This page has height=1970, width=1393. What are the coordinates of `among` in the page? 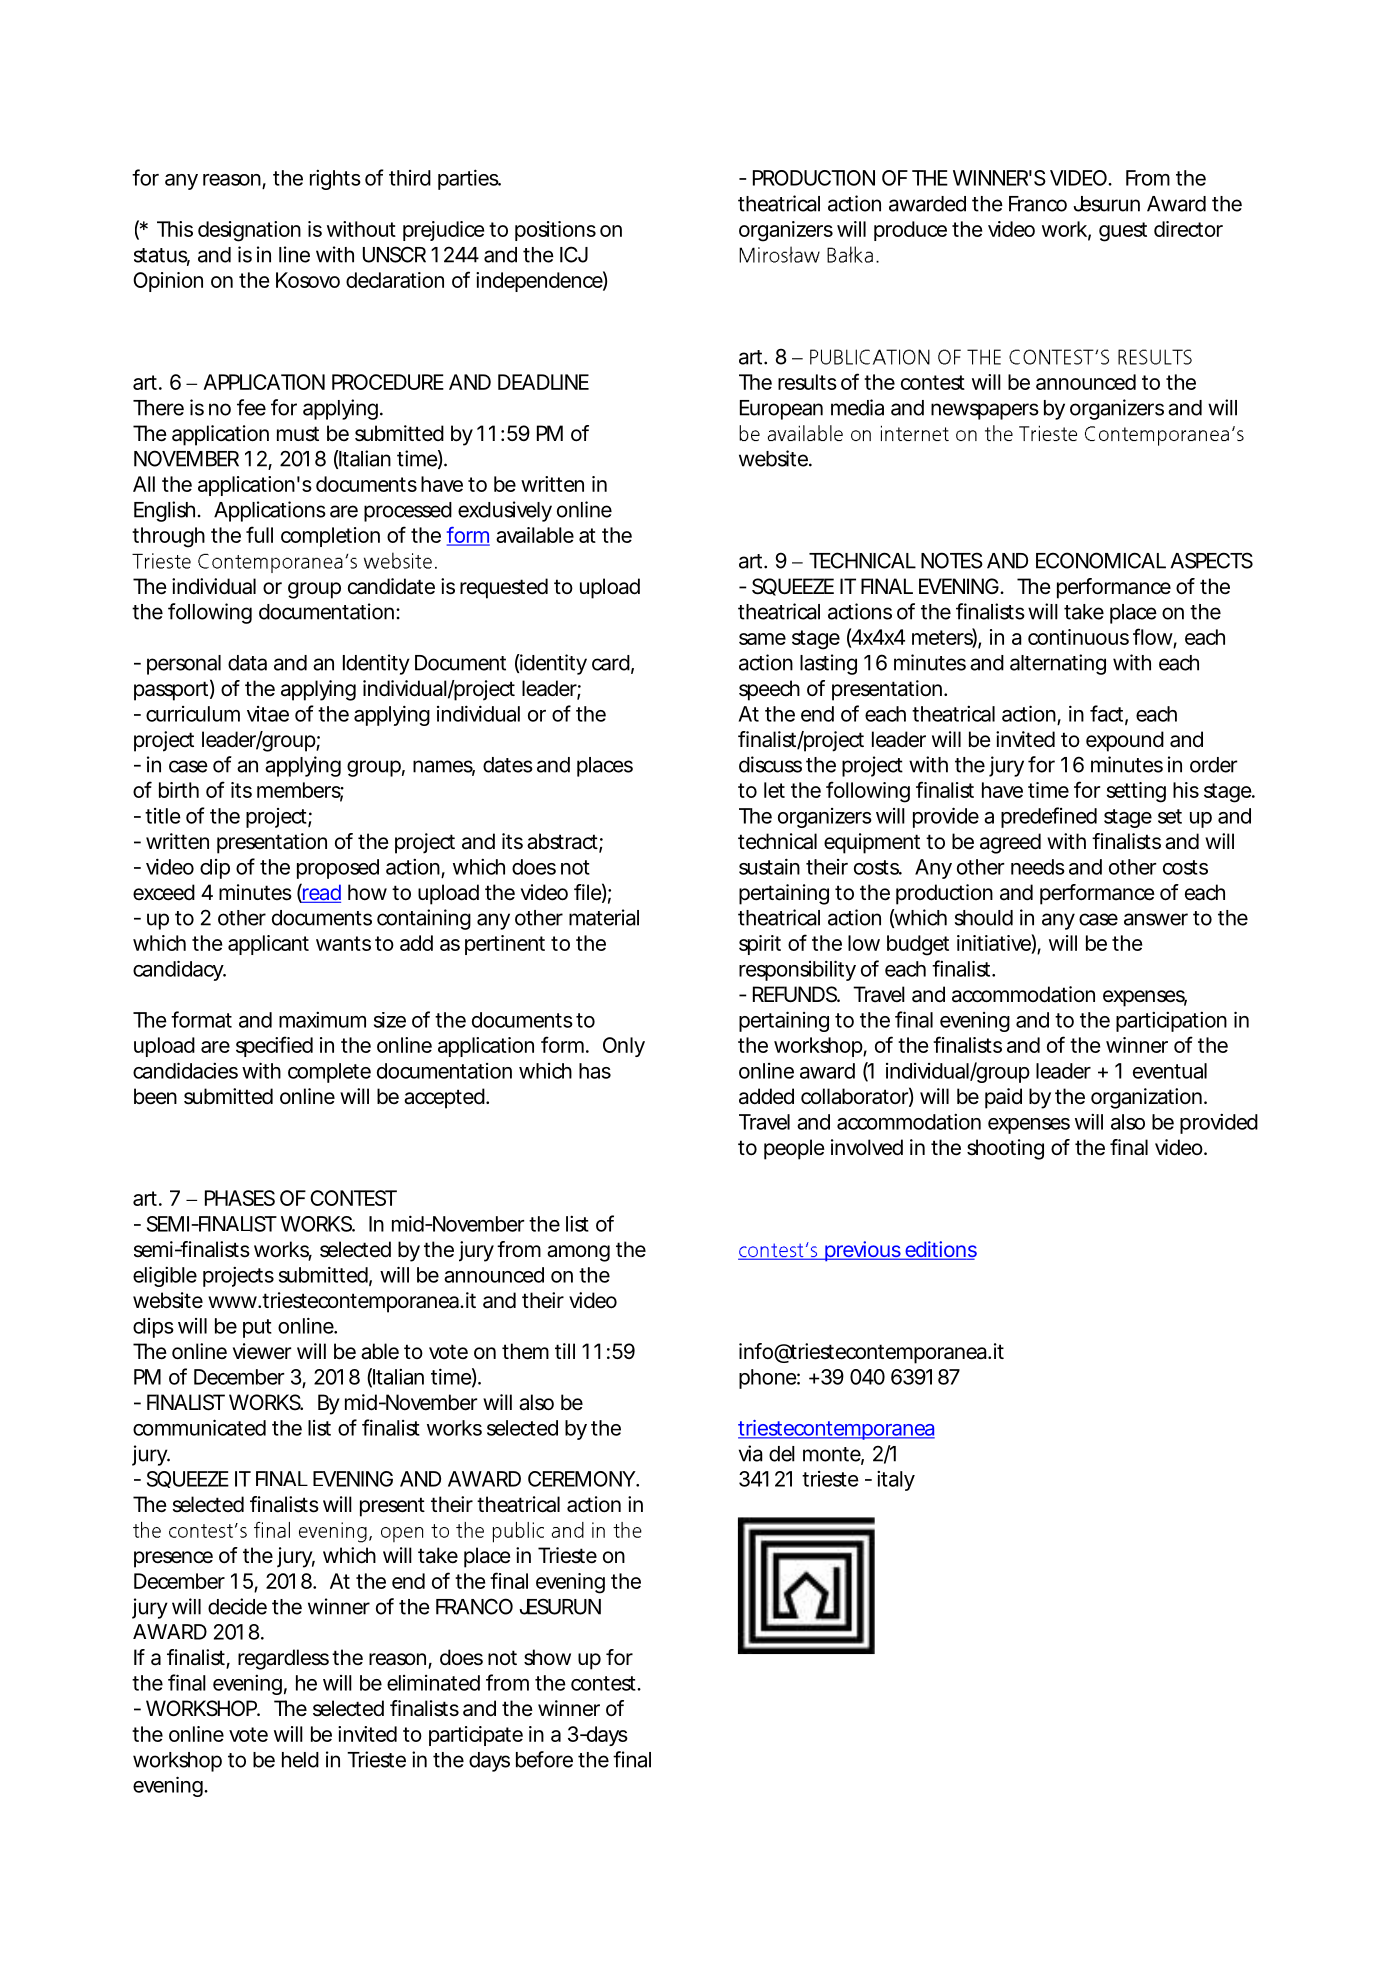 It's located at (578, 1253).
